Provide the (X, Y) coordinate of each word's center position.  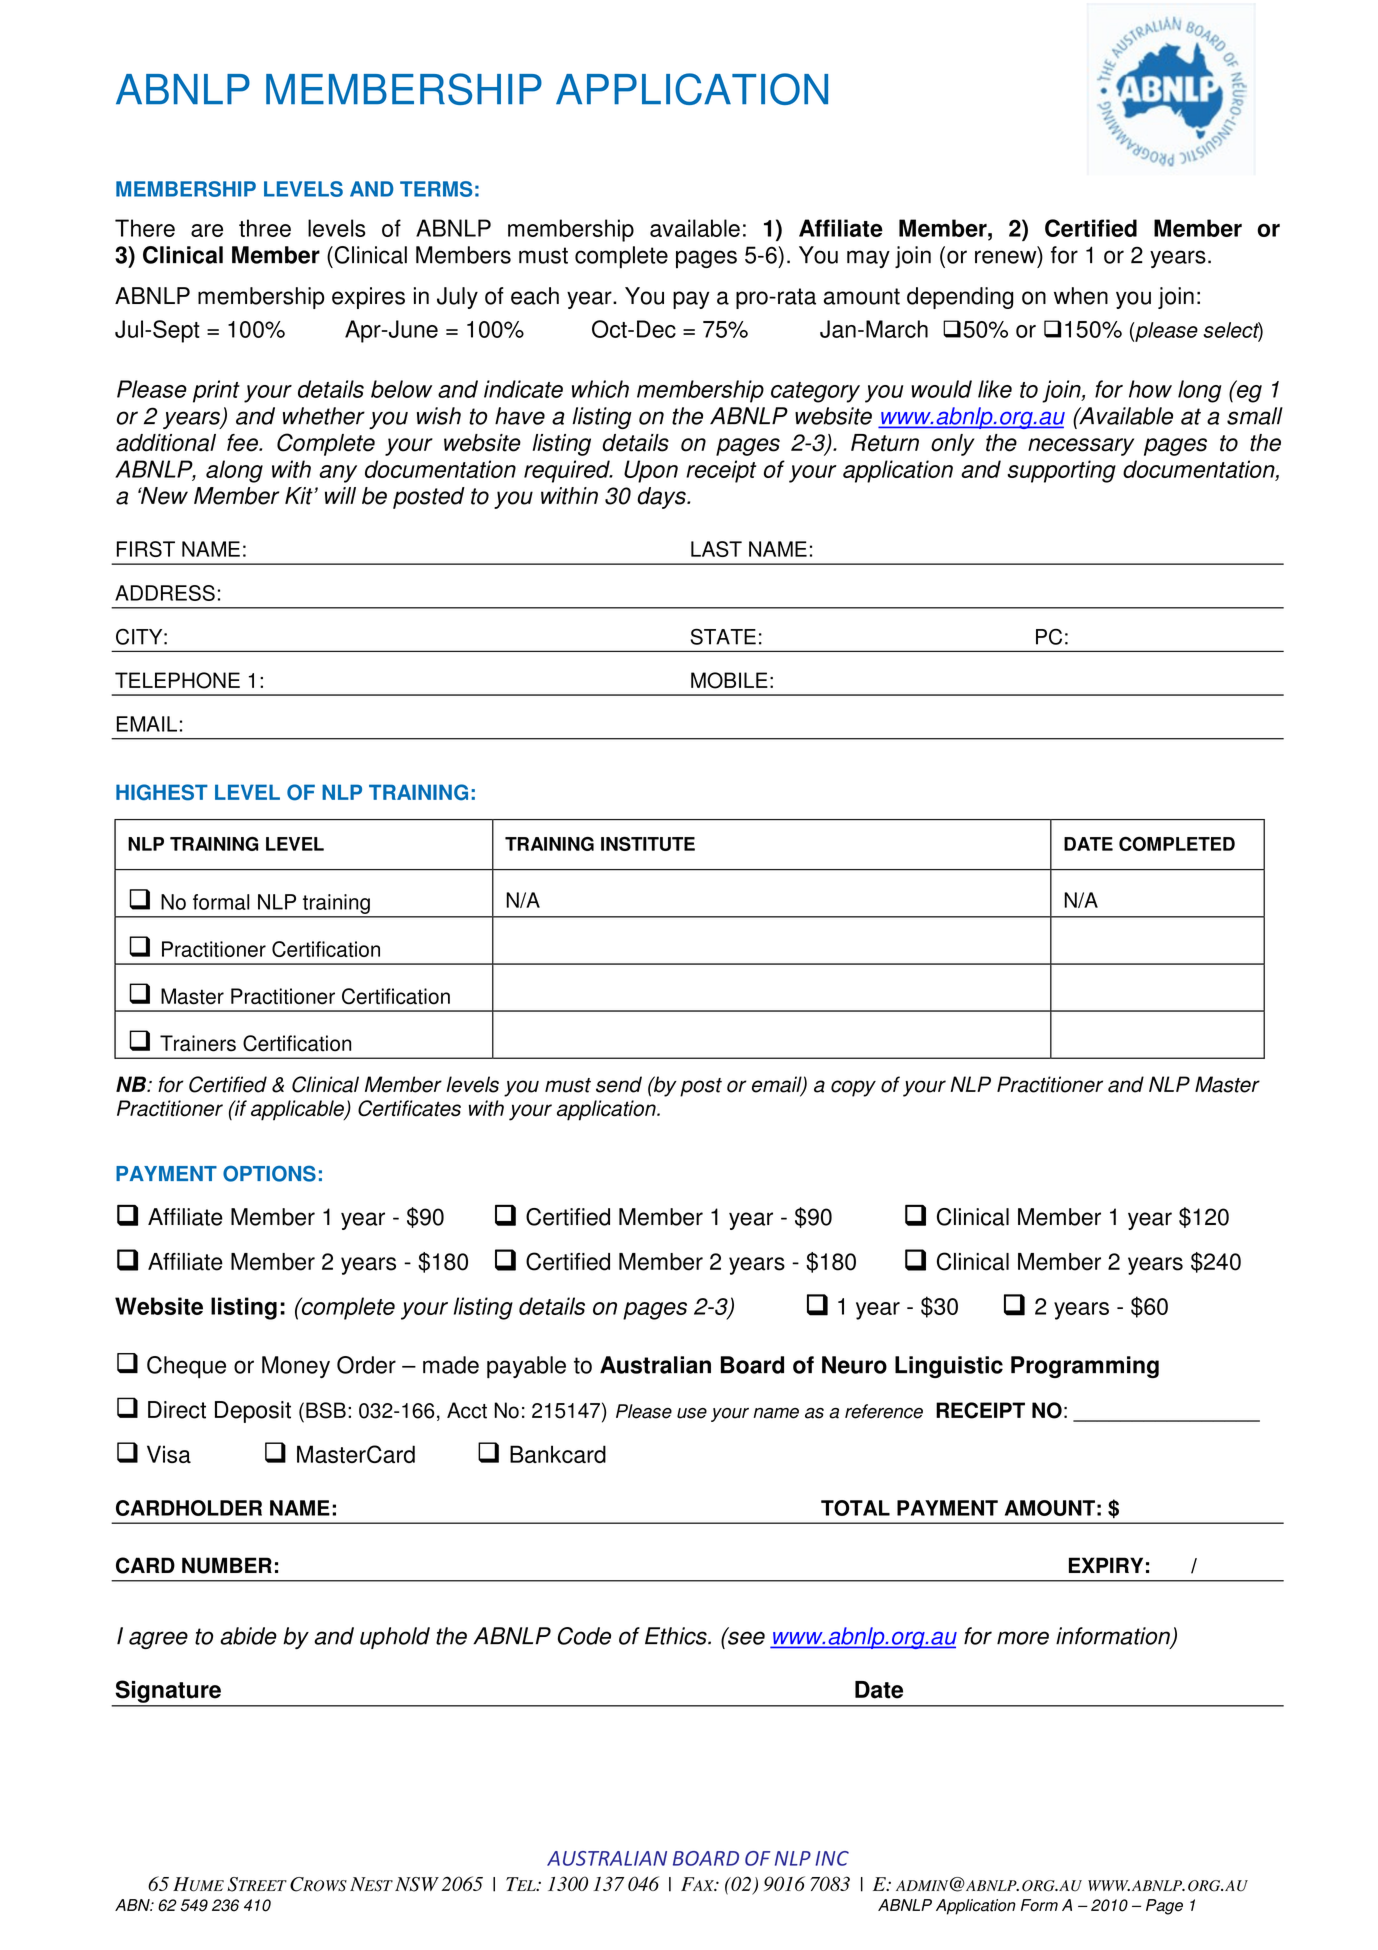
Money (296, 1367)
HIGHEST (162, 792)
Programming (1085, 1367)
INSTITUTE (648, 843)
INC (832, 1858)
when (1081, 296)
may (868, 259)
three (265, 228)
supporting (1061, 471)
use (692, 1413)
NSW (417, 1884)
